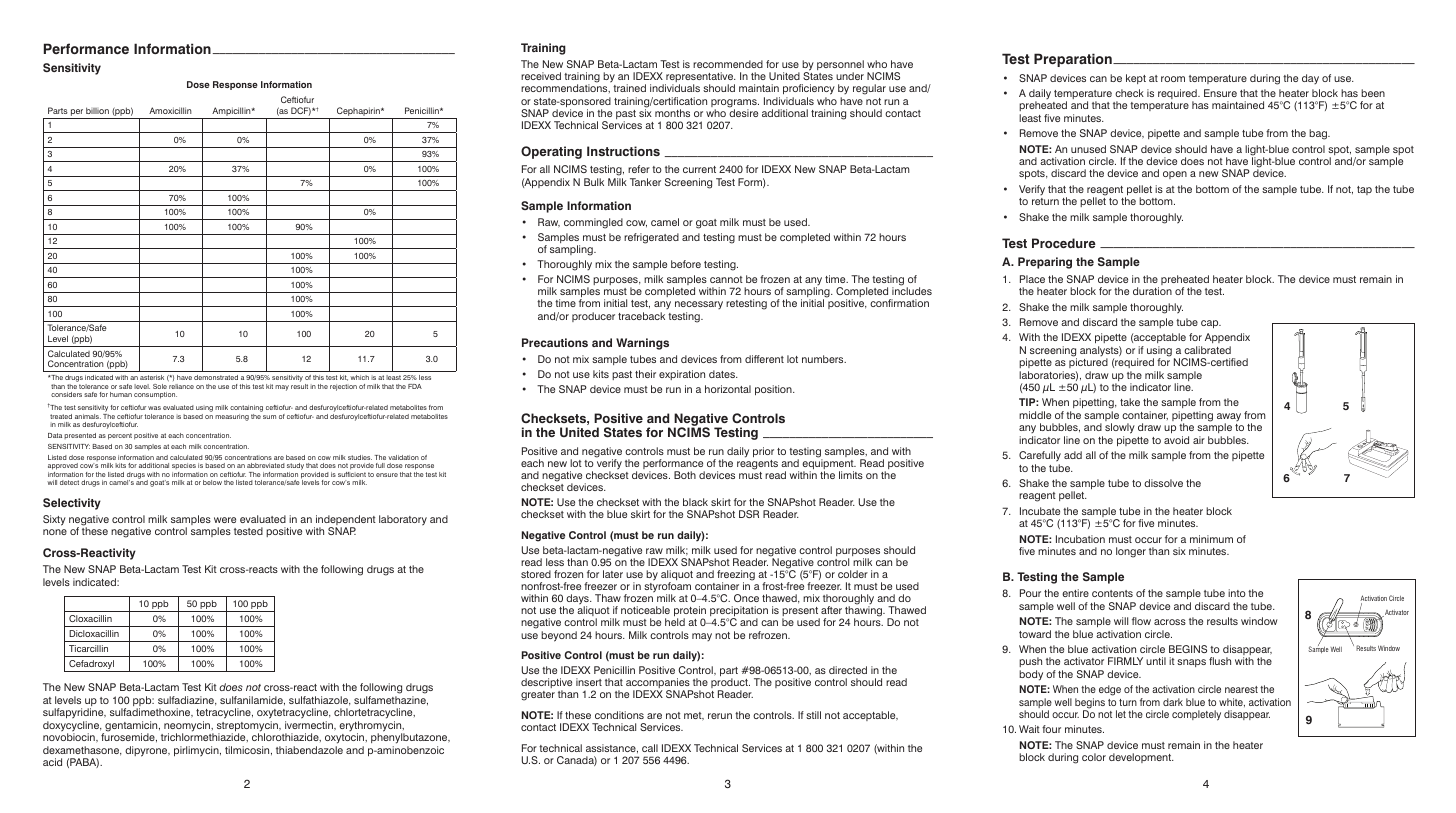 The image size is (1456, 813). Describe the element at coordinates (686, 264) in the document. I see `before` at that location.
